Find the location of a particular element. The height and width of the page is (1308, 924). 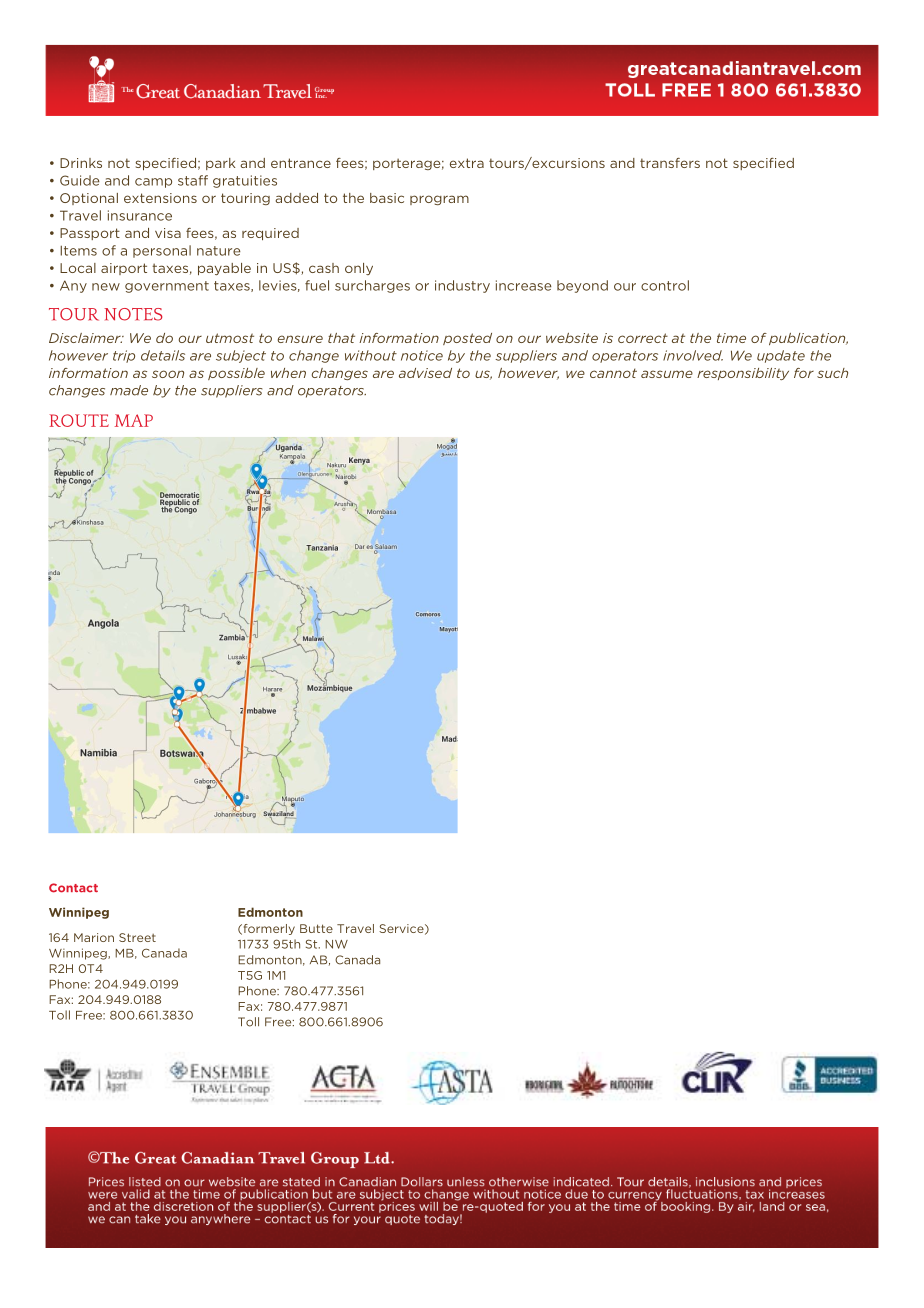

advised is located at coordinates (425, 373).
